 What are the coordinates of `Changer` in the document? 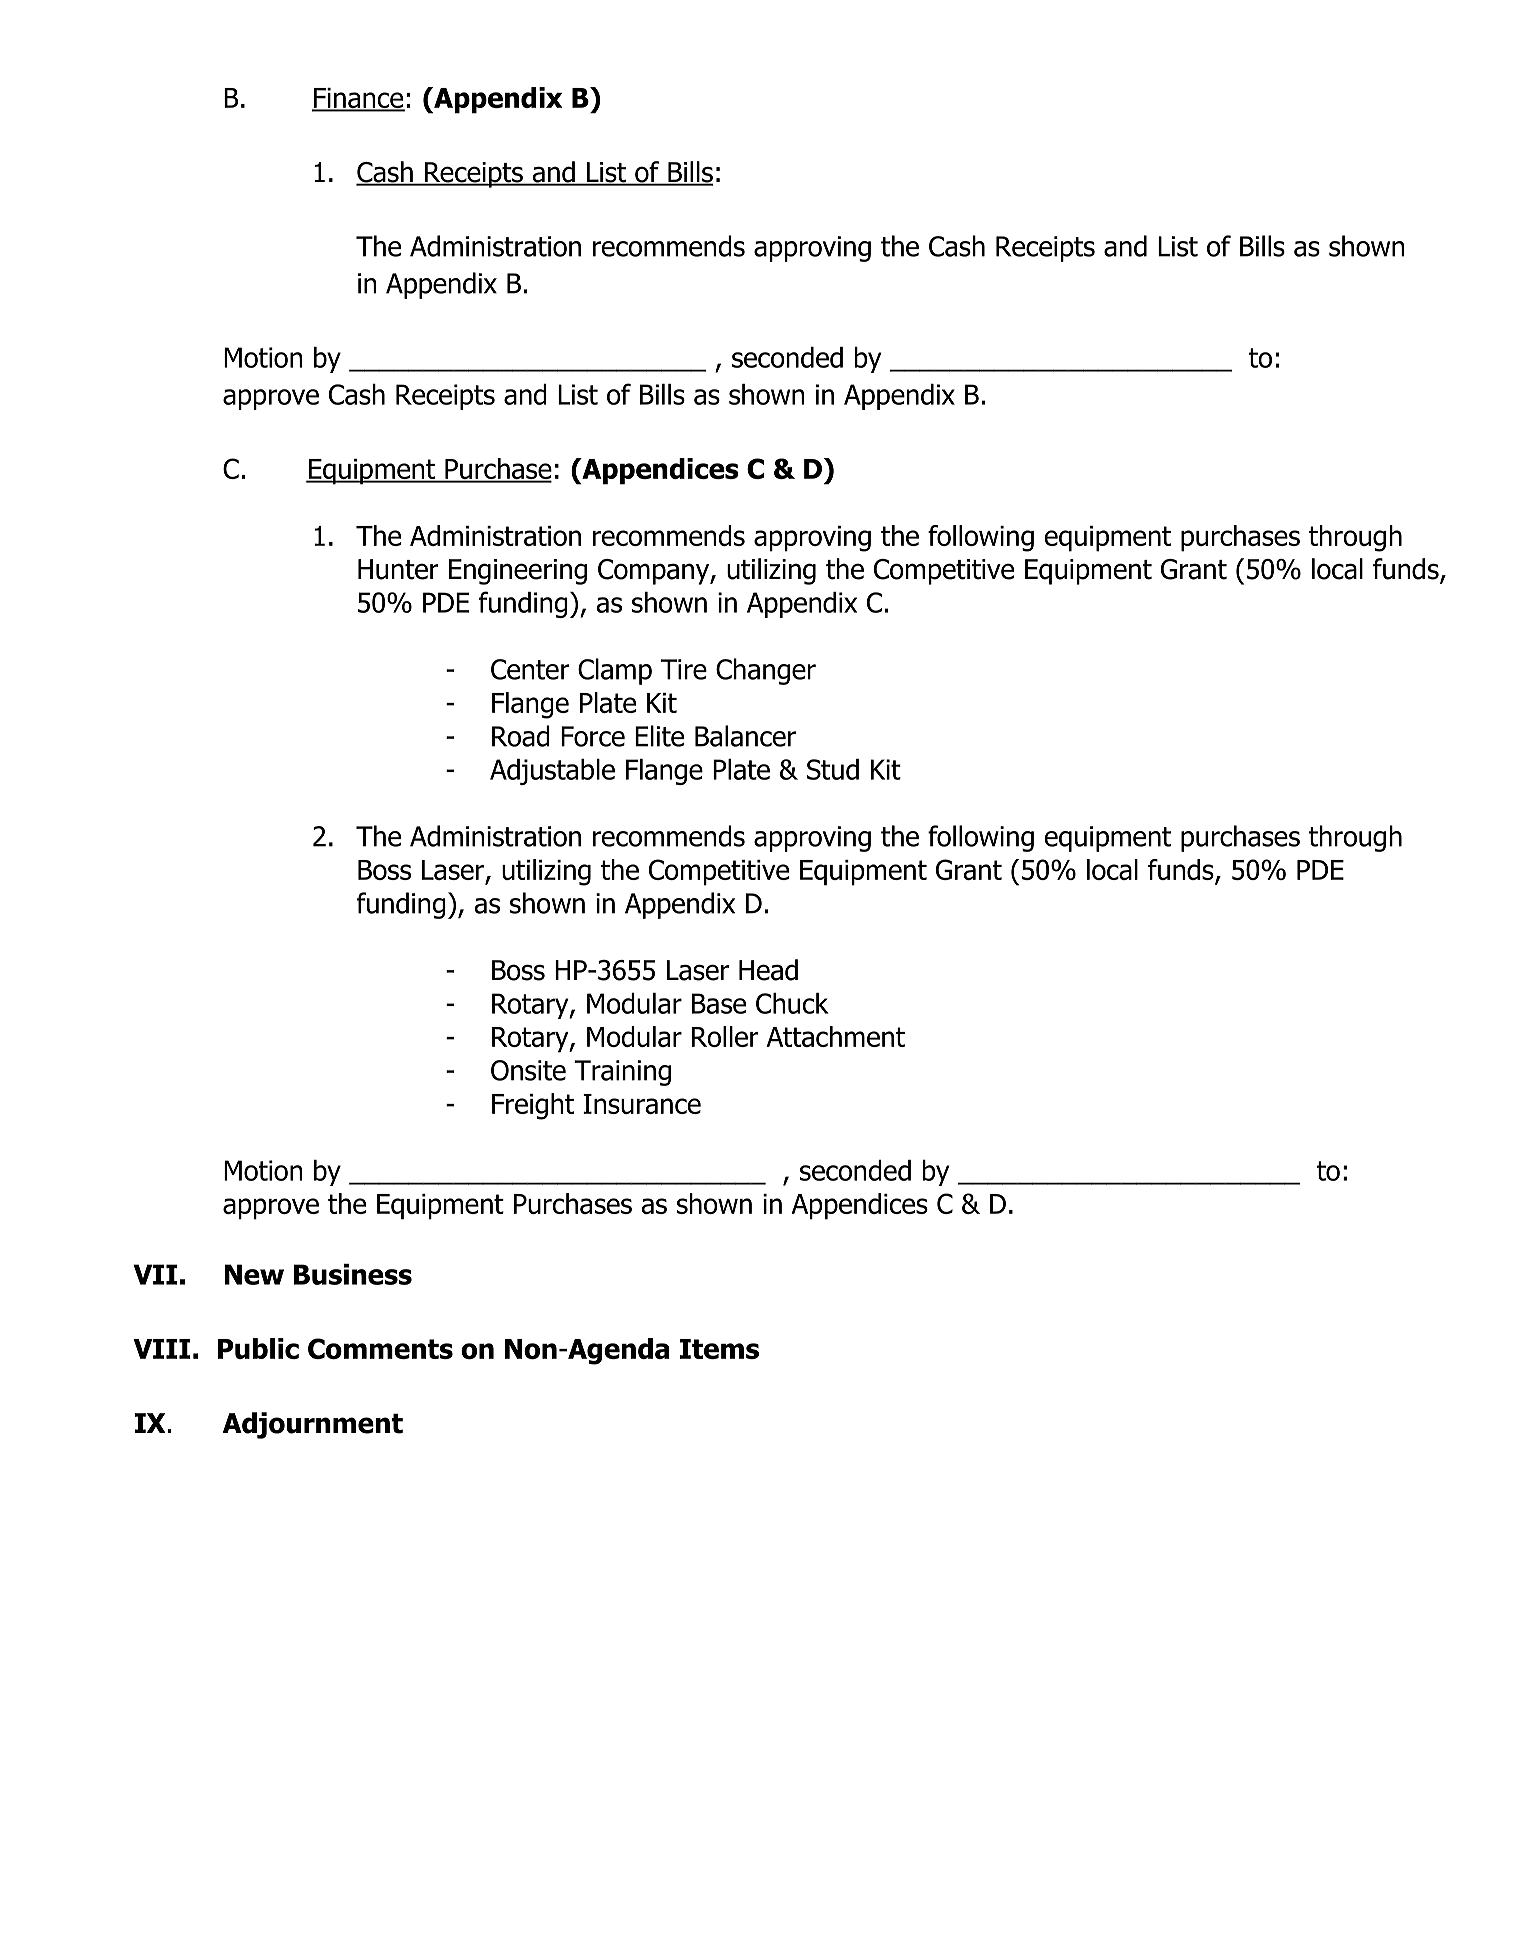 It's located at (766, 671).
